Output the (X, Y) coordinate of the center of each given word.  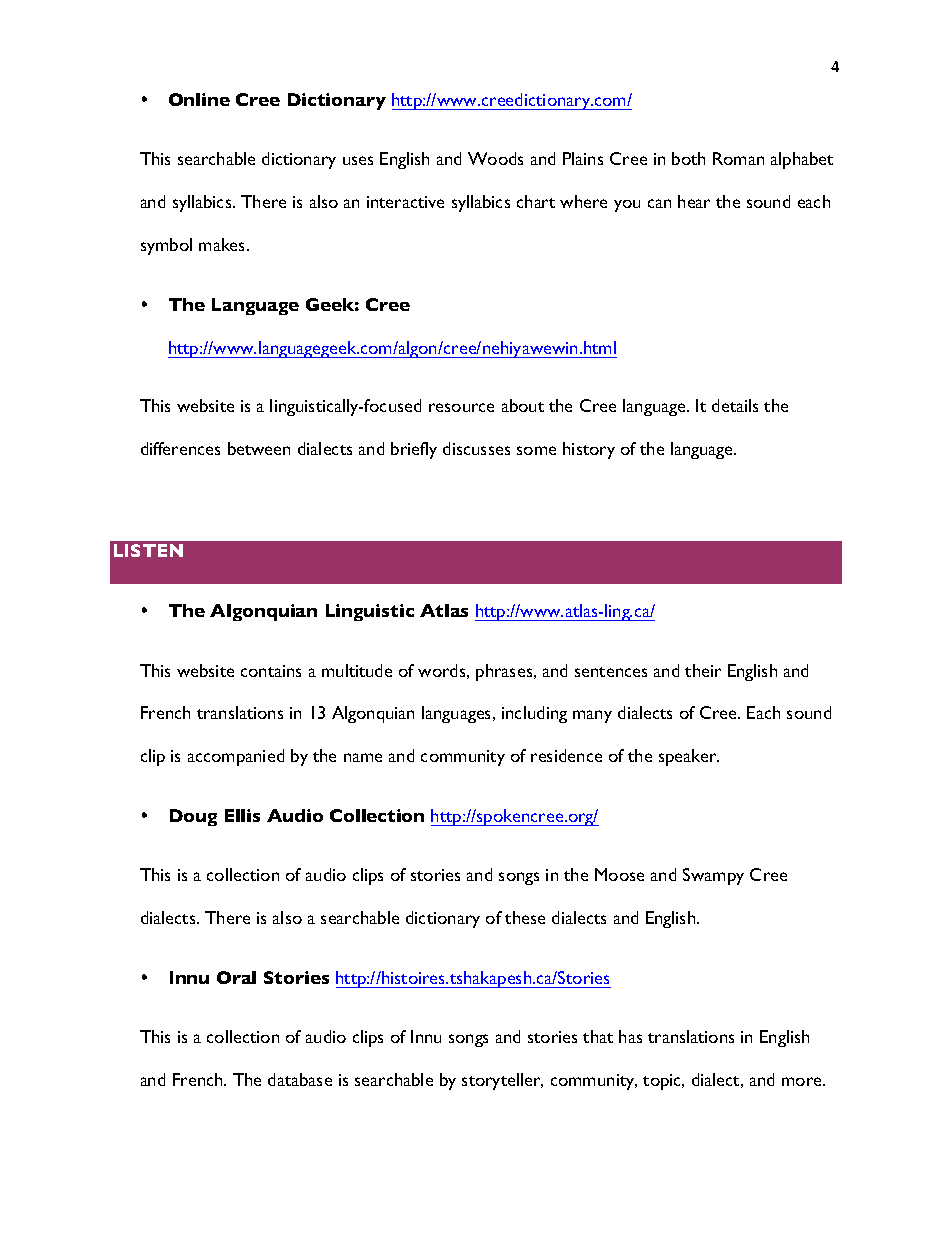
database (300, 1079)
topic (663, 1082)
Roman (738, 158)
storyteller (502, 1081)
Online (199, 99)
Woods (495, 158)
